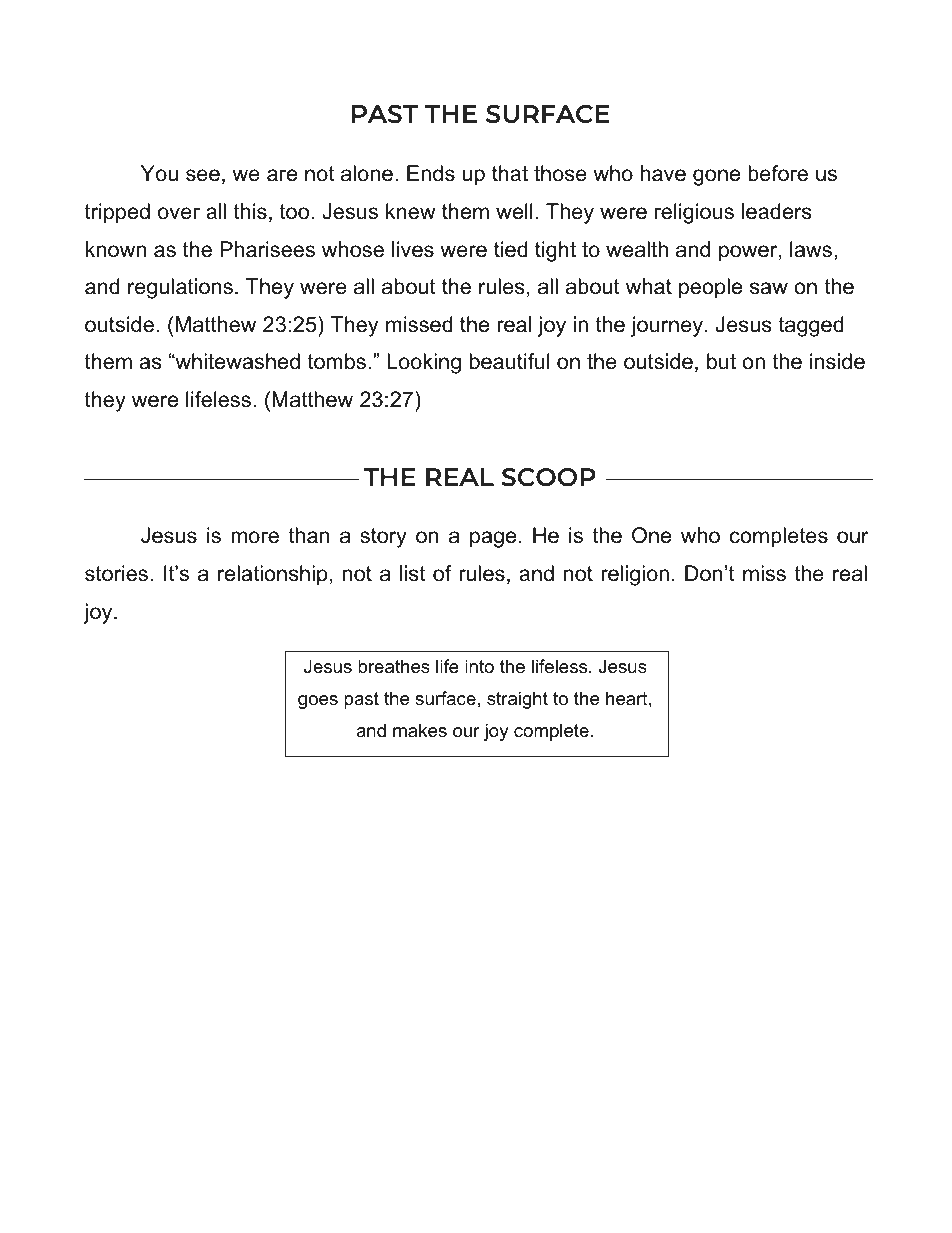 The width and height of the document is (952, 1233). Describe the element at coordinates (716, 177) in the document. I see `gone` at that location.
